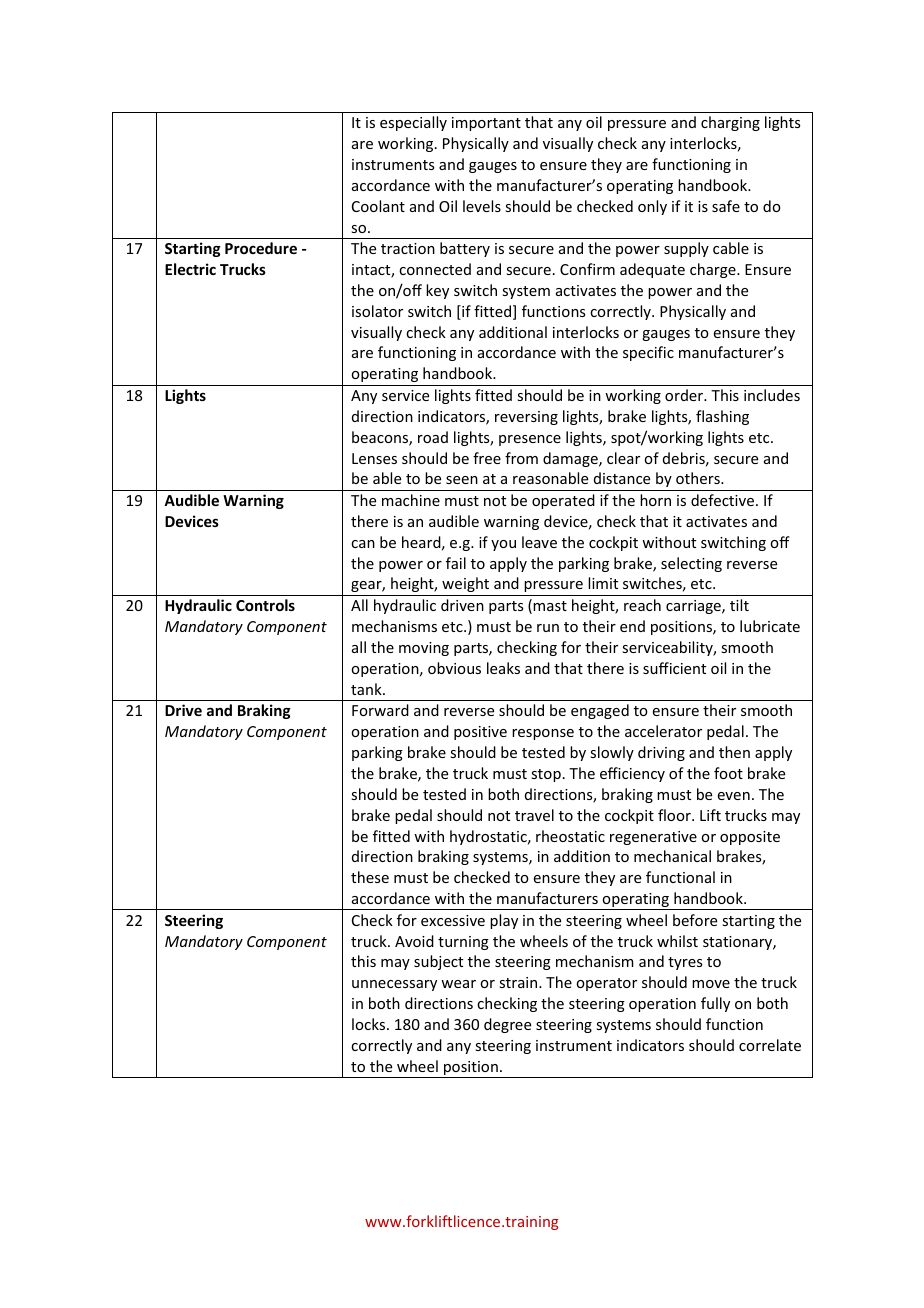 Image resolution: width=924 pixels, height=1308 pixels. Describe the element at coordinates (261, 248) in the document. I see `Procedure` at that location.
